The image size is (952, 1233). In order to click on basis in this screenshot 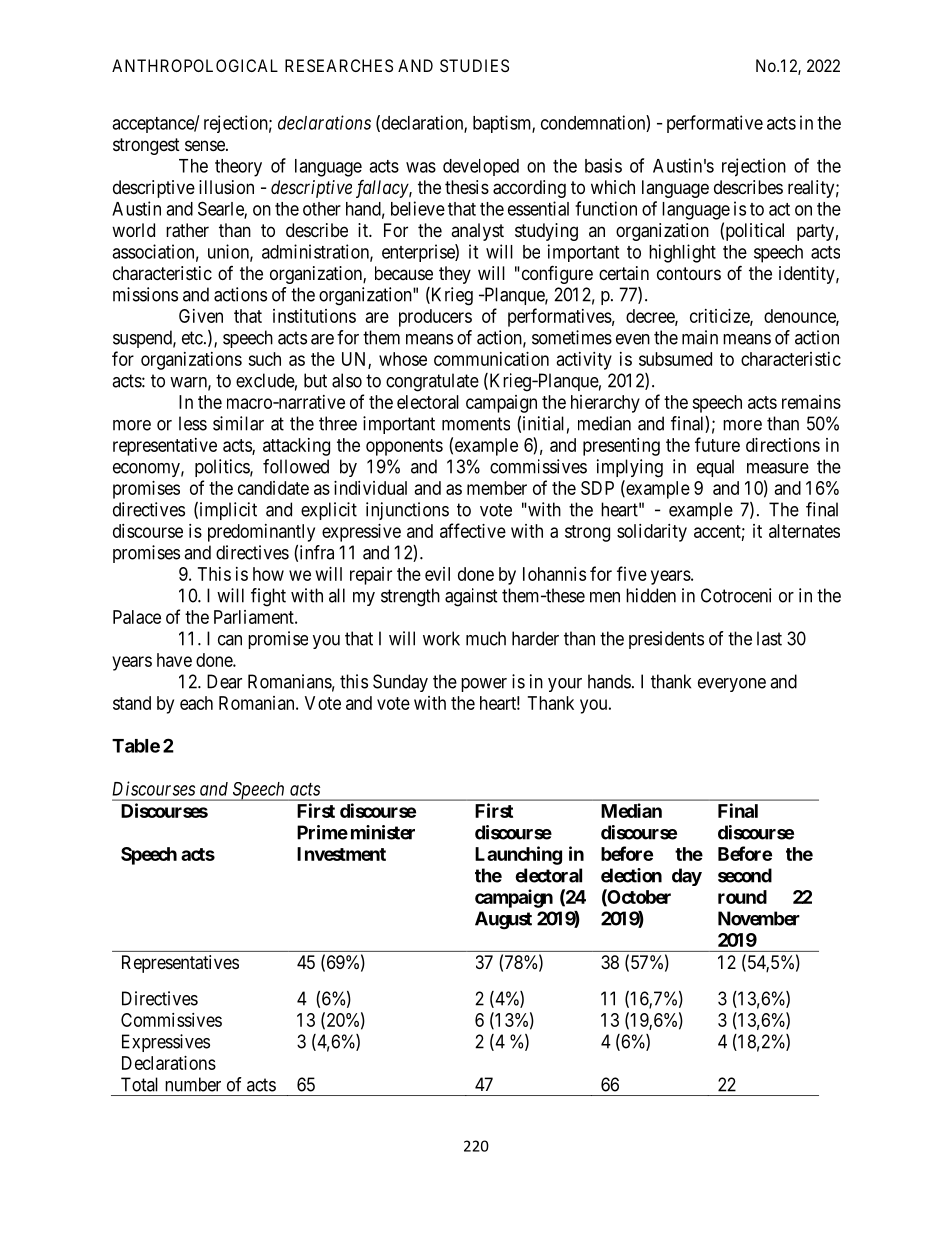, I will do `click(603, 165)`.
